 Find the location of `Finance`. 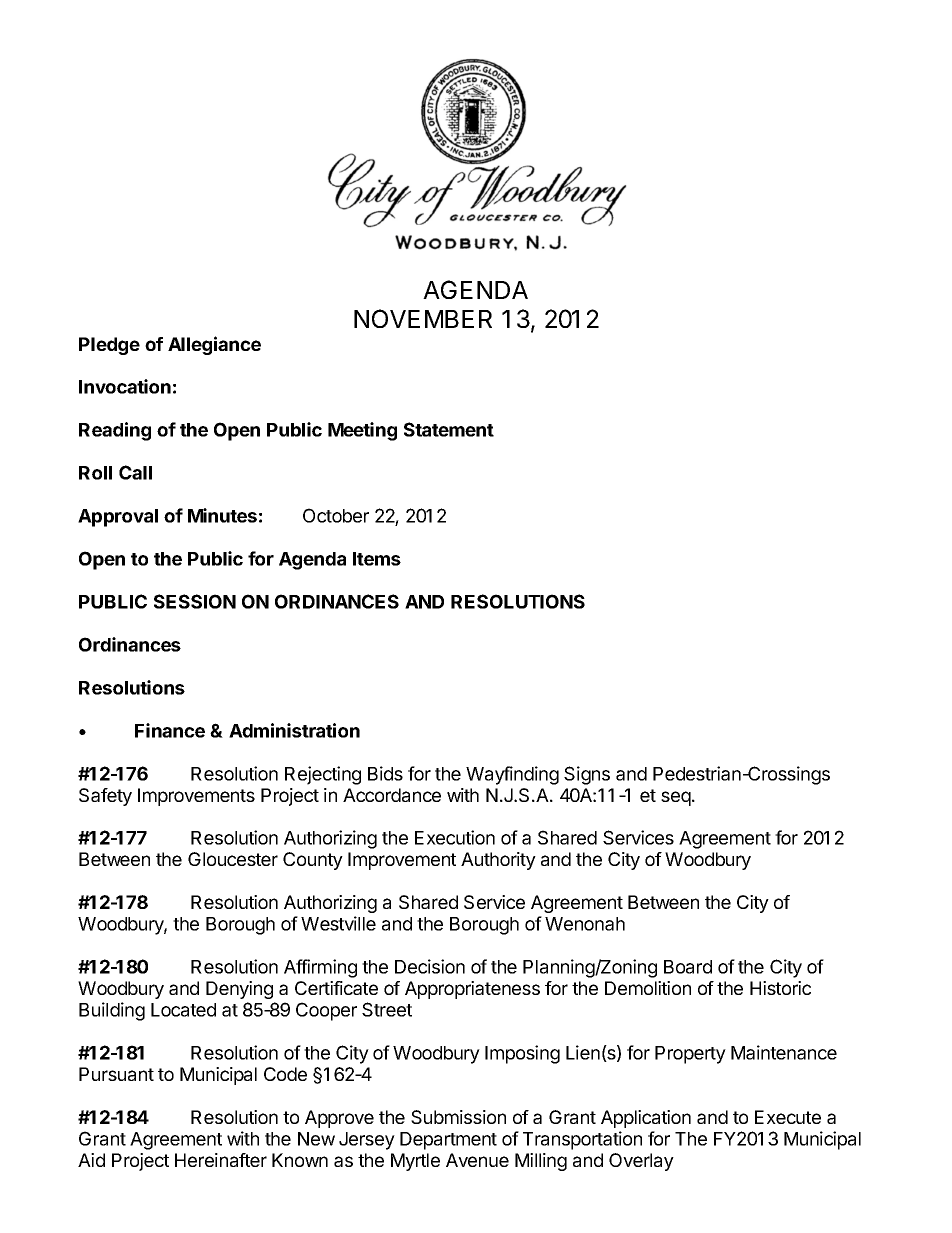

Finance is located at coordinates (170, 730).
